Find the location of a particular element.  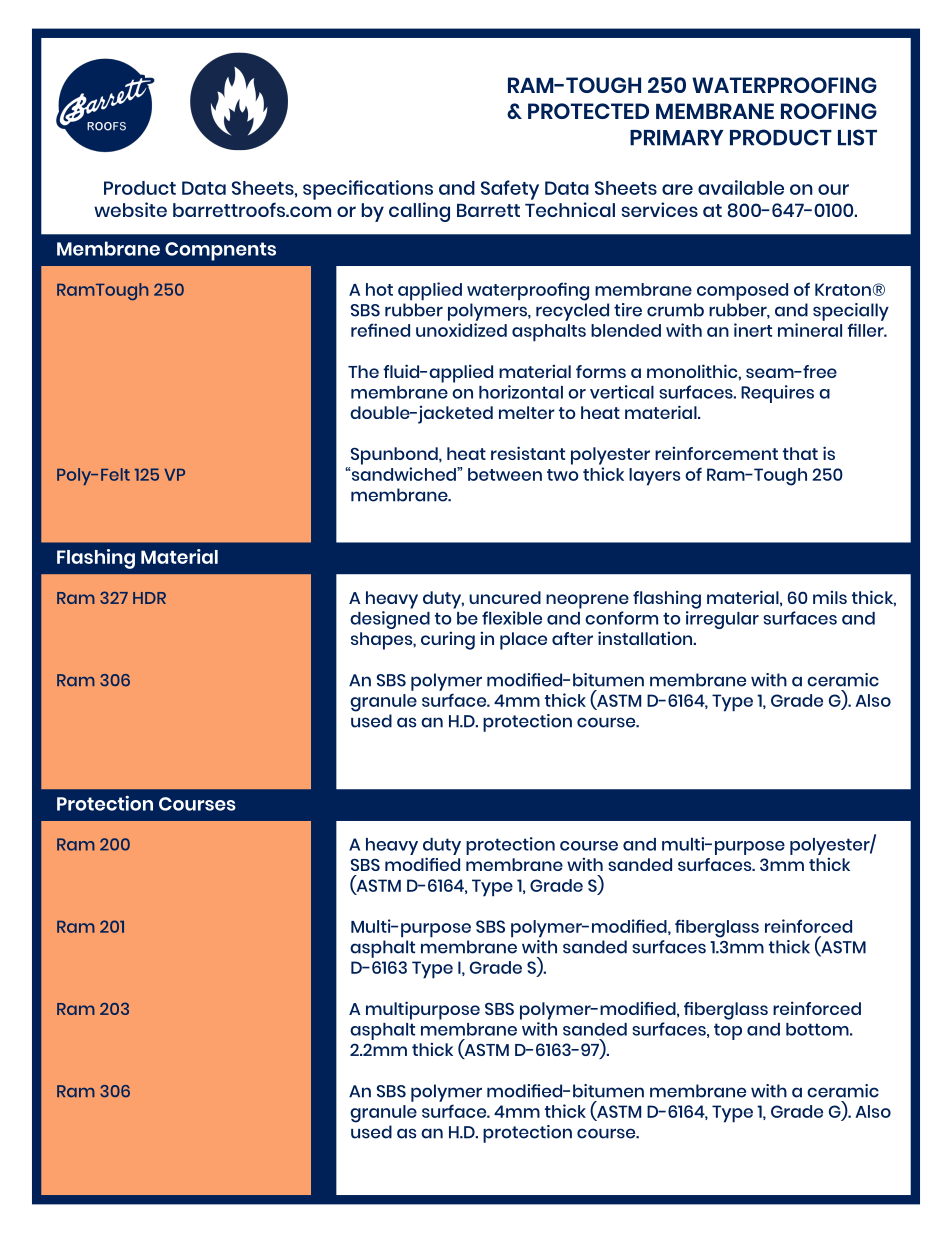

uncured is located at coordinates (505, 597).
